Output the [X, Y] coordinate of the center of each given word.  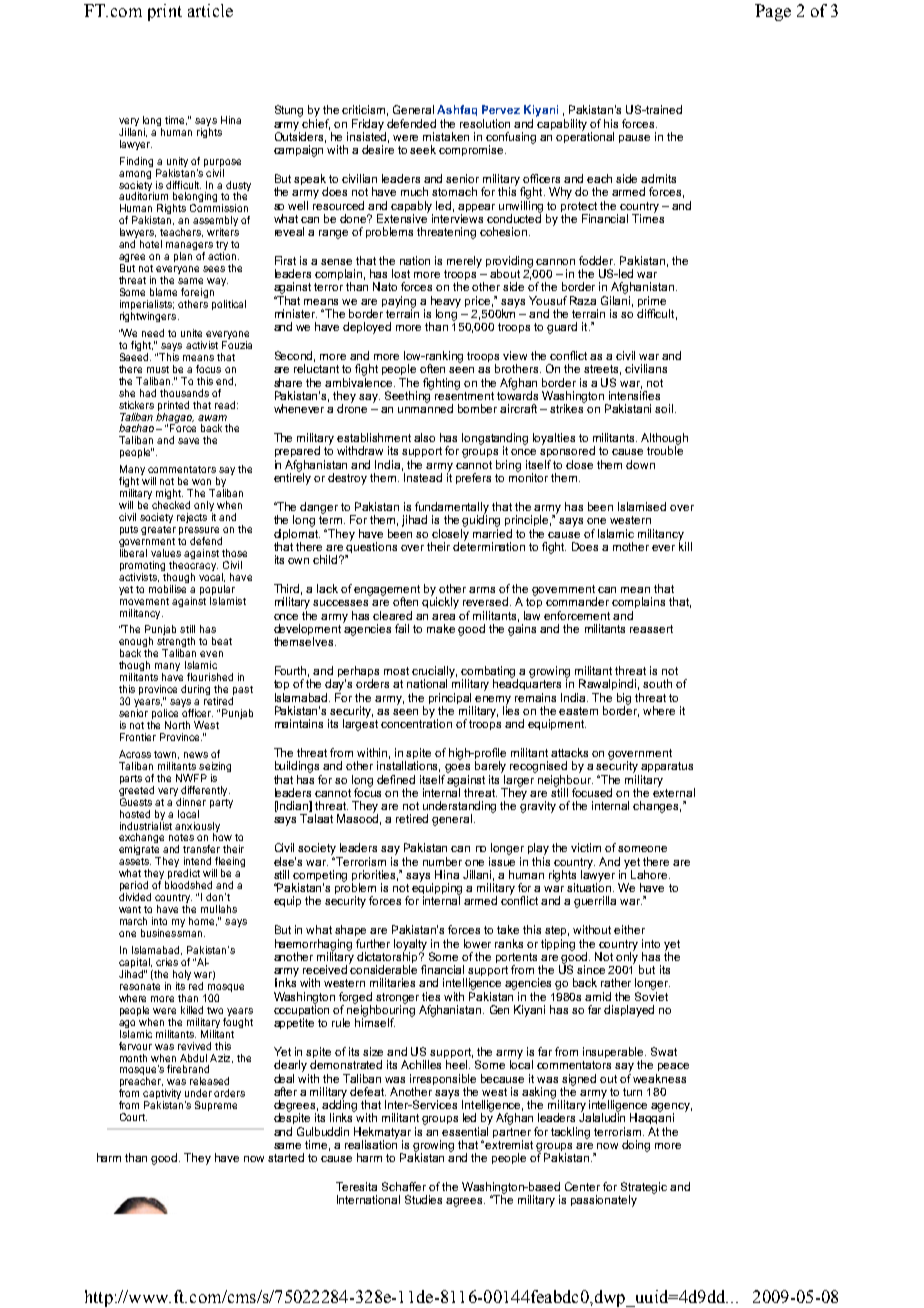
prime [652, 303]
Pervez [501, 109]
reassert [651, 629]
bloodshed [188, 885]
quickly [440, 602]
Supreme [216, 1106]
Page [773, 12]
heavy [446, 303]
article [210, 10]
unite [191, 333]
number [442, 861]
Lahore [650, 874]
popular [217, 590]
